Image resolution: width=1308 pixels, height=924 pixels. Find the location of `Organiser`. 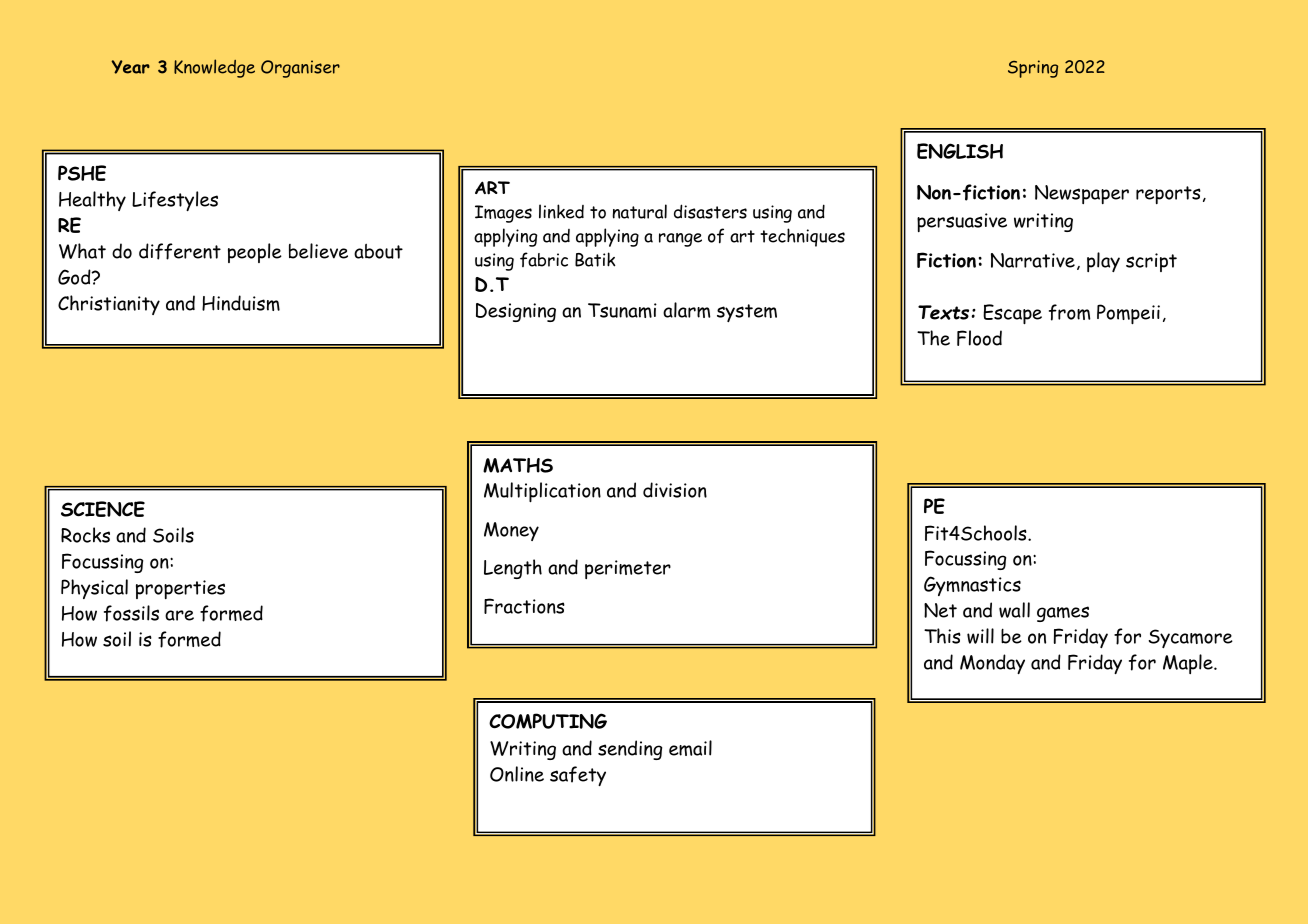

Organiser is located at coordinates (300, 69).
